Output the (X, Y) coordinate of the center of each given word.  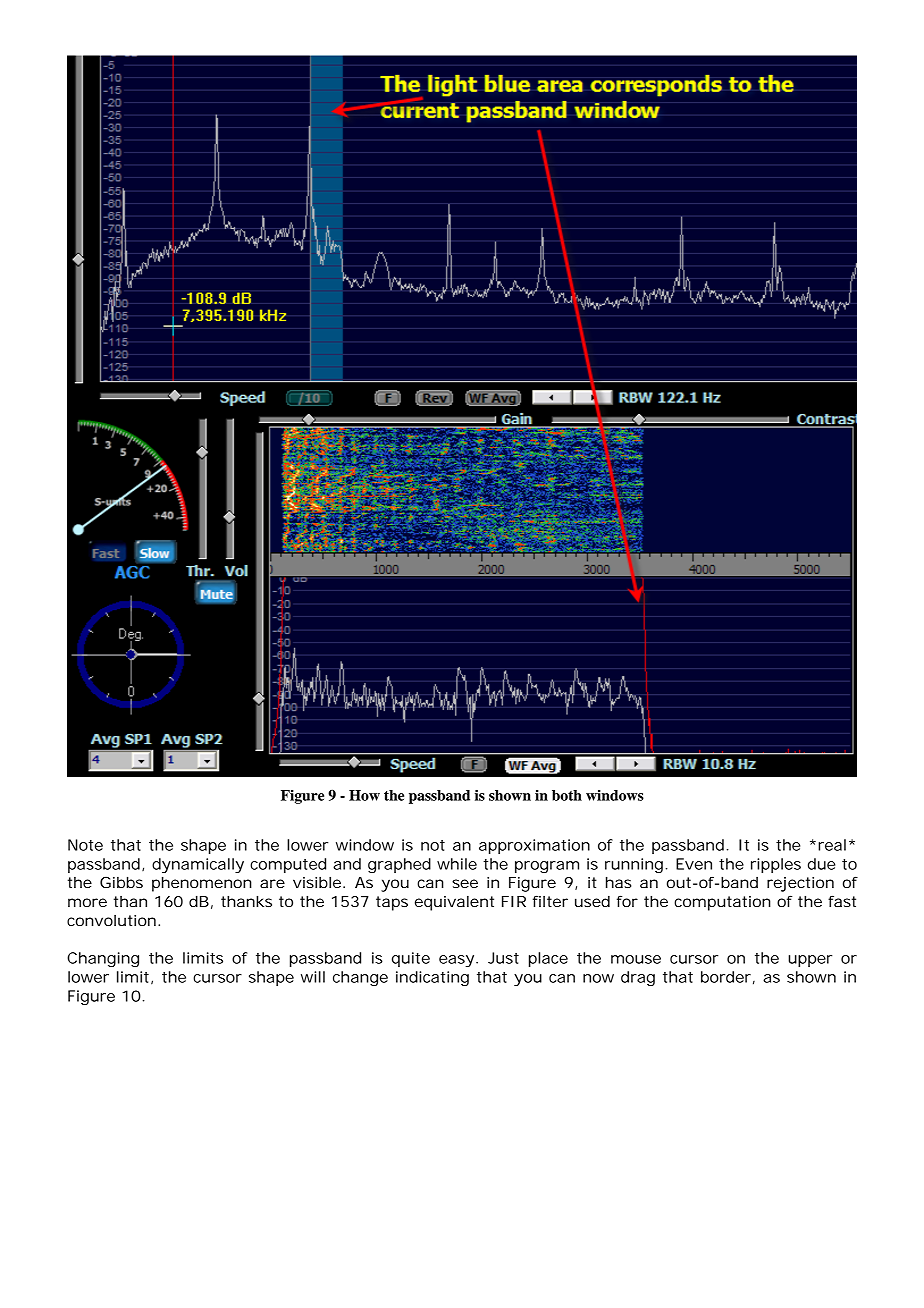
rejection (800, 884)
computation (722, 903)
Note (85, 845)
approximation (534, 846)
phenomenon (202, 884)
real (832, 845)
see (465, 883)
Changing (103, 959)
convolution (111, 920)
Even (694, 864)
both (567, 795)
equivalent (454, 903)
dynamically (198, 865)
